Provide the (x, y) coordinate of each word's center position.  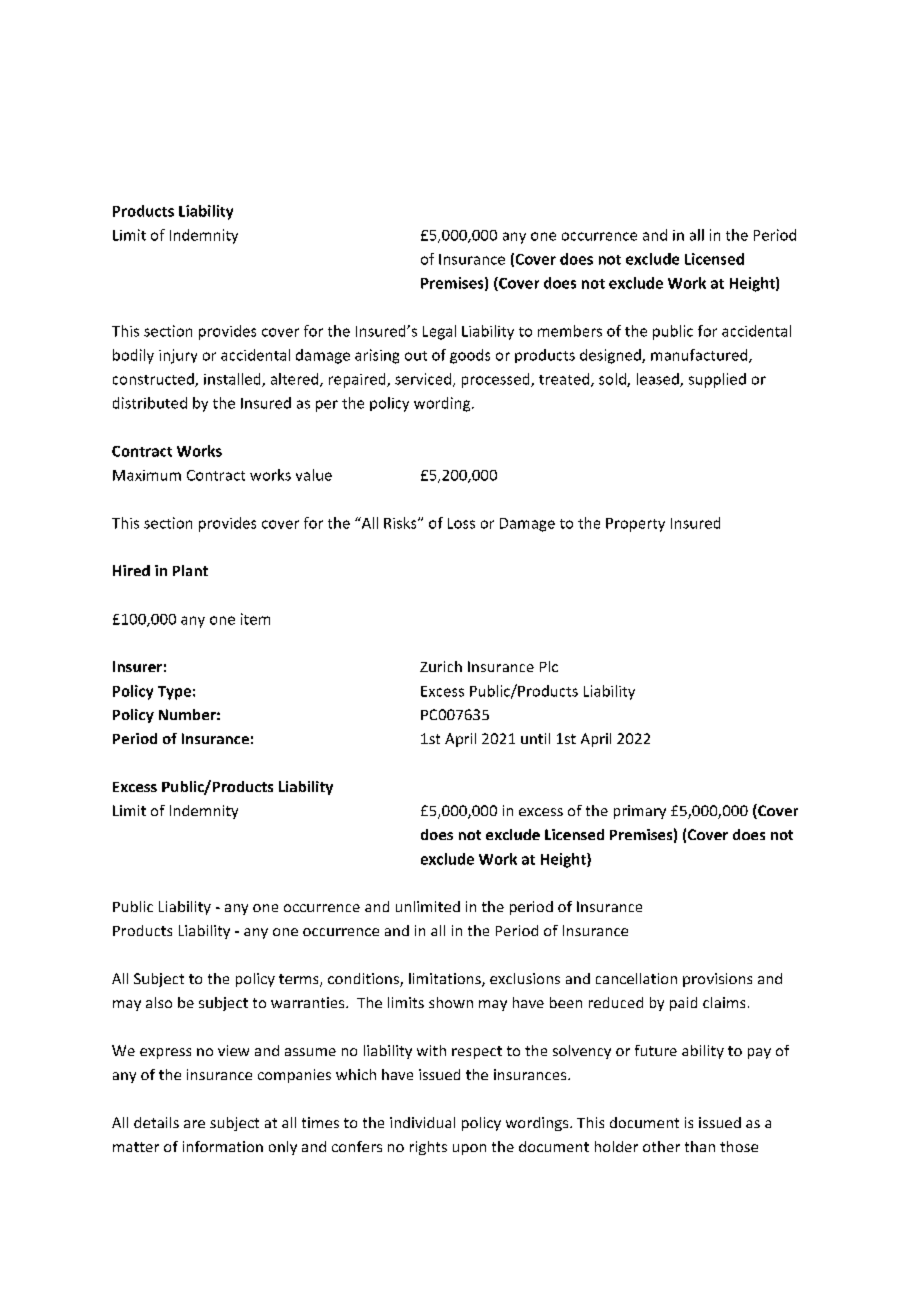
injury (178, 356)
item (255, 619)
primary (640, 812)
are (194, 1124)
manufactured (700, 356)
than (700, 1146)
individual (422, 1122)
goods (470, 356)
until (535, 738)
